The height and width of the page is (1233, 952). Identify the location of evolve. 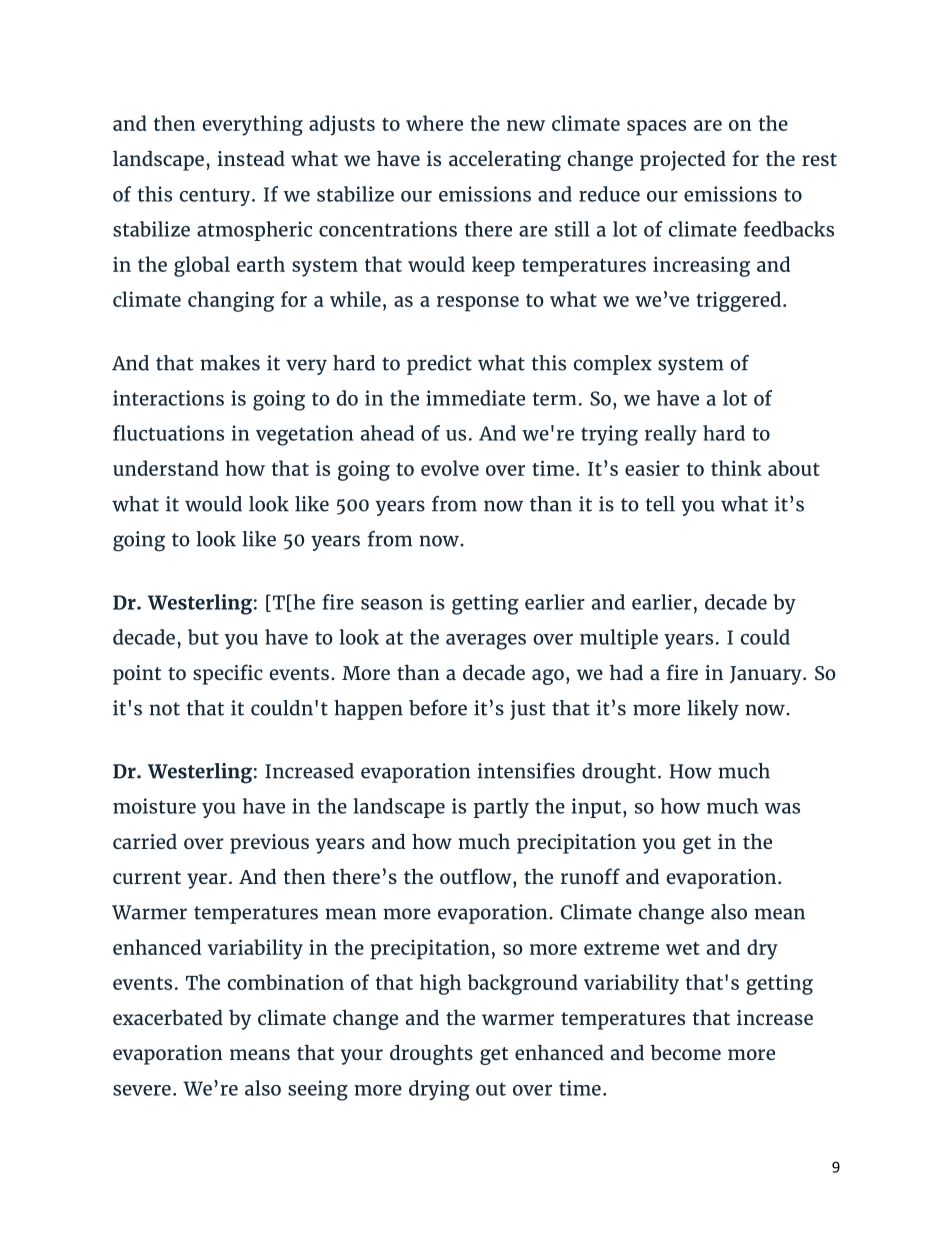
(450, 468).
